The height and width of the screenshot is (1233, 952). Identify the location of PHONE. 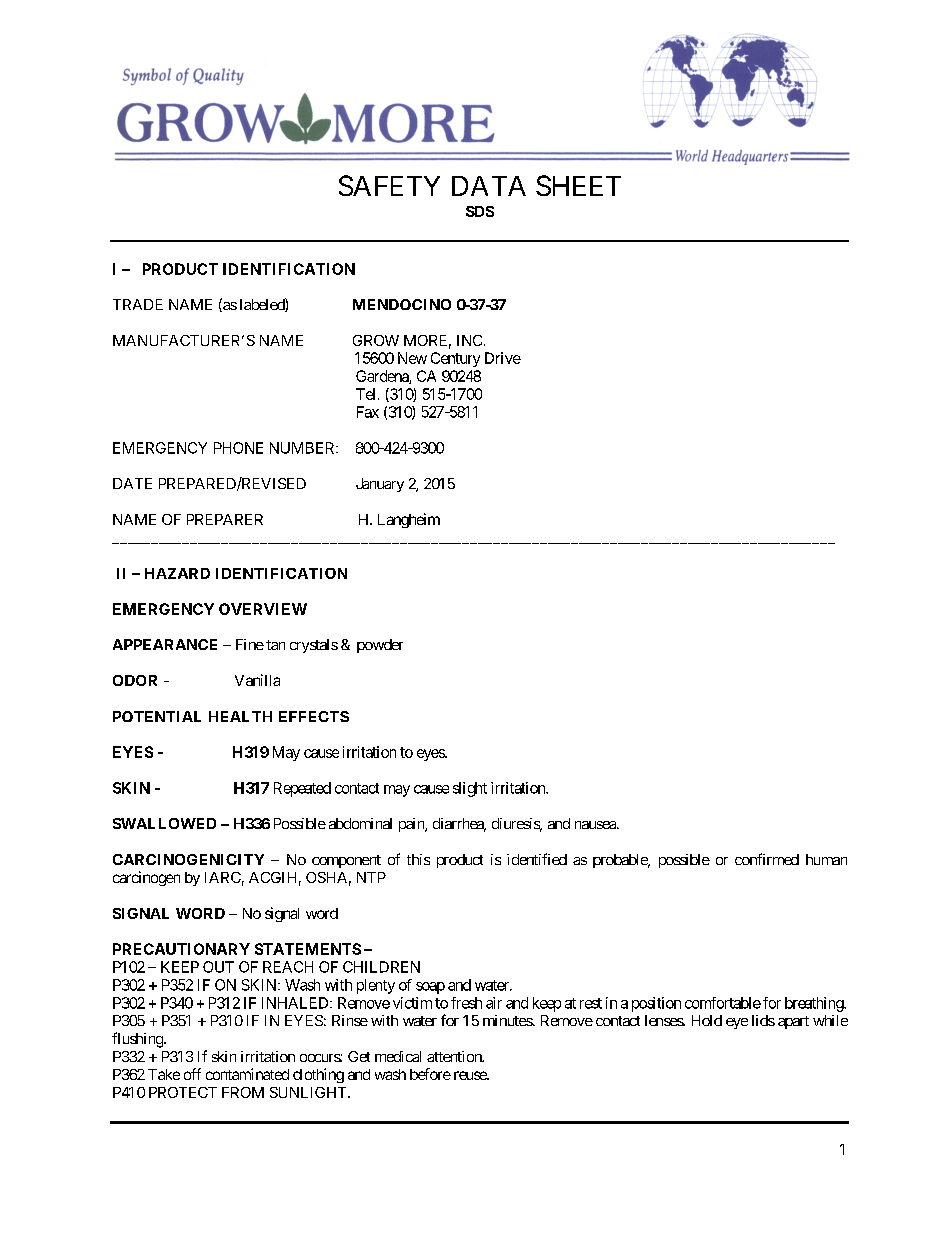
(238, 448).
